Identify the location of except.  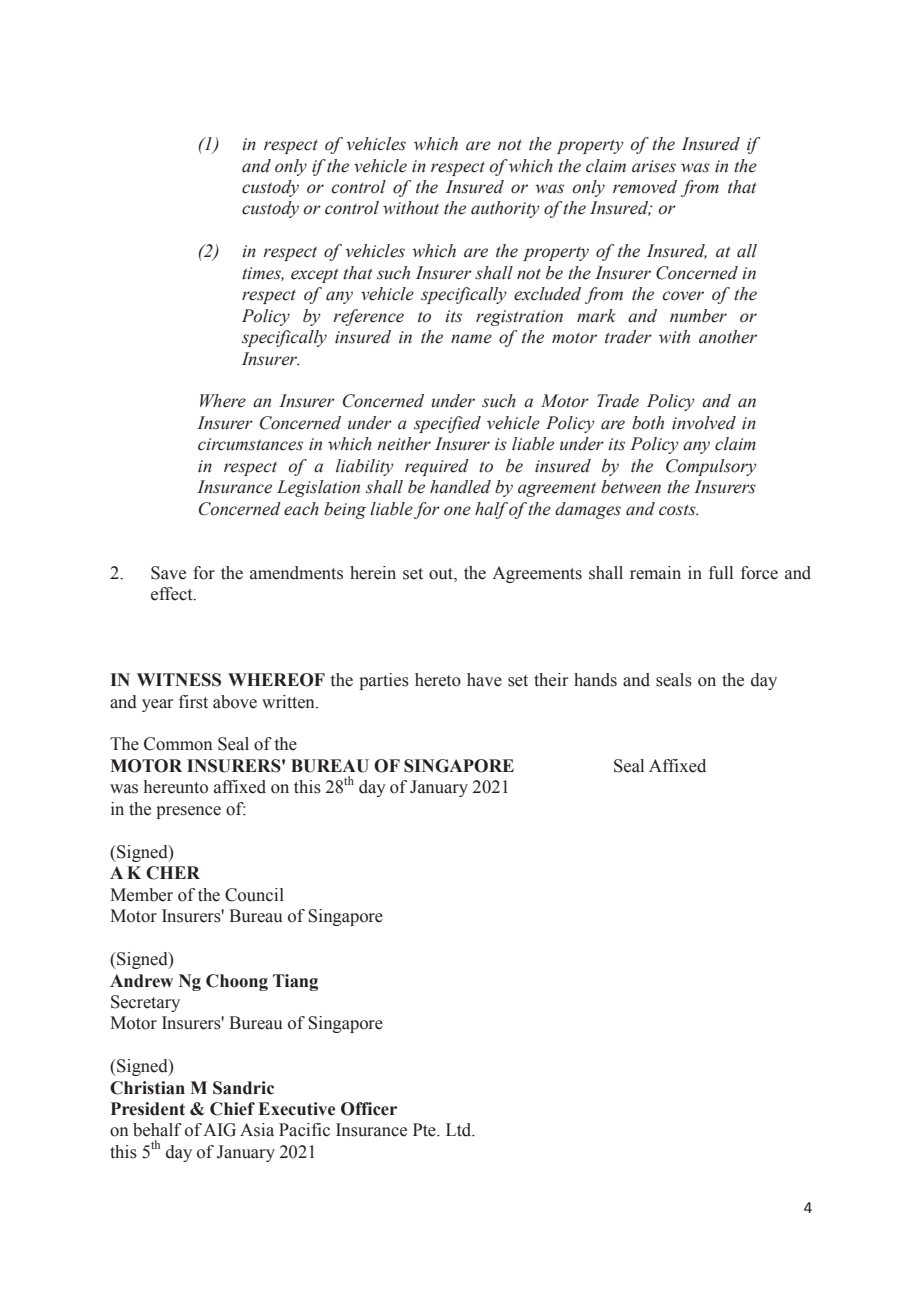
(315, 275).
